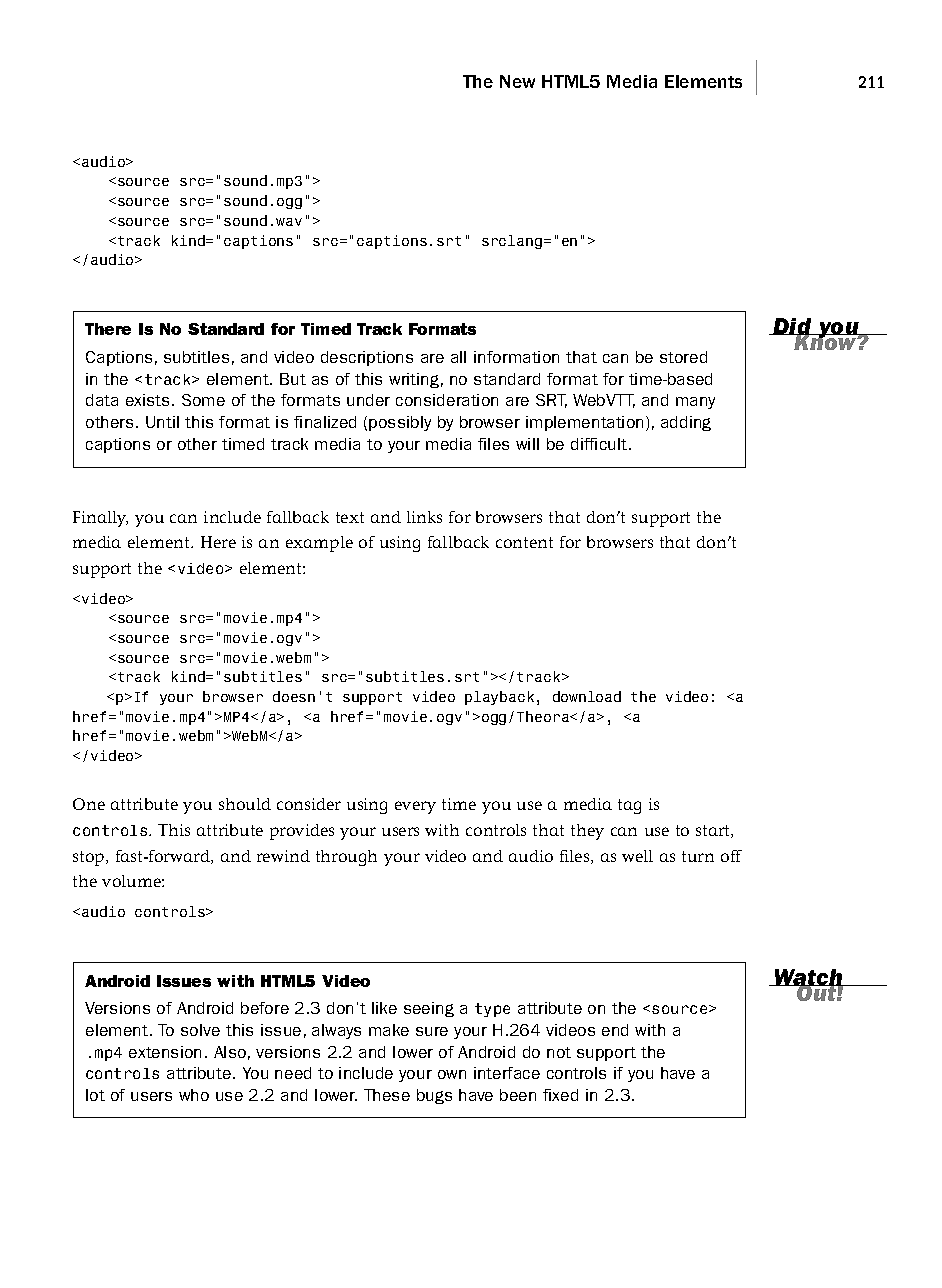  I want to click on Finally, so click(100, 519).
